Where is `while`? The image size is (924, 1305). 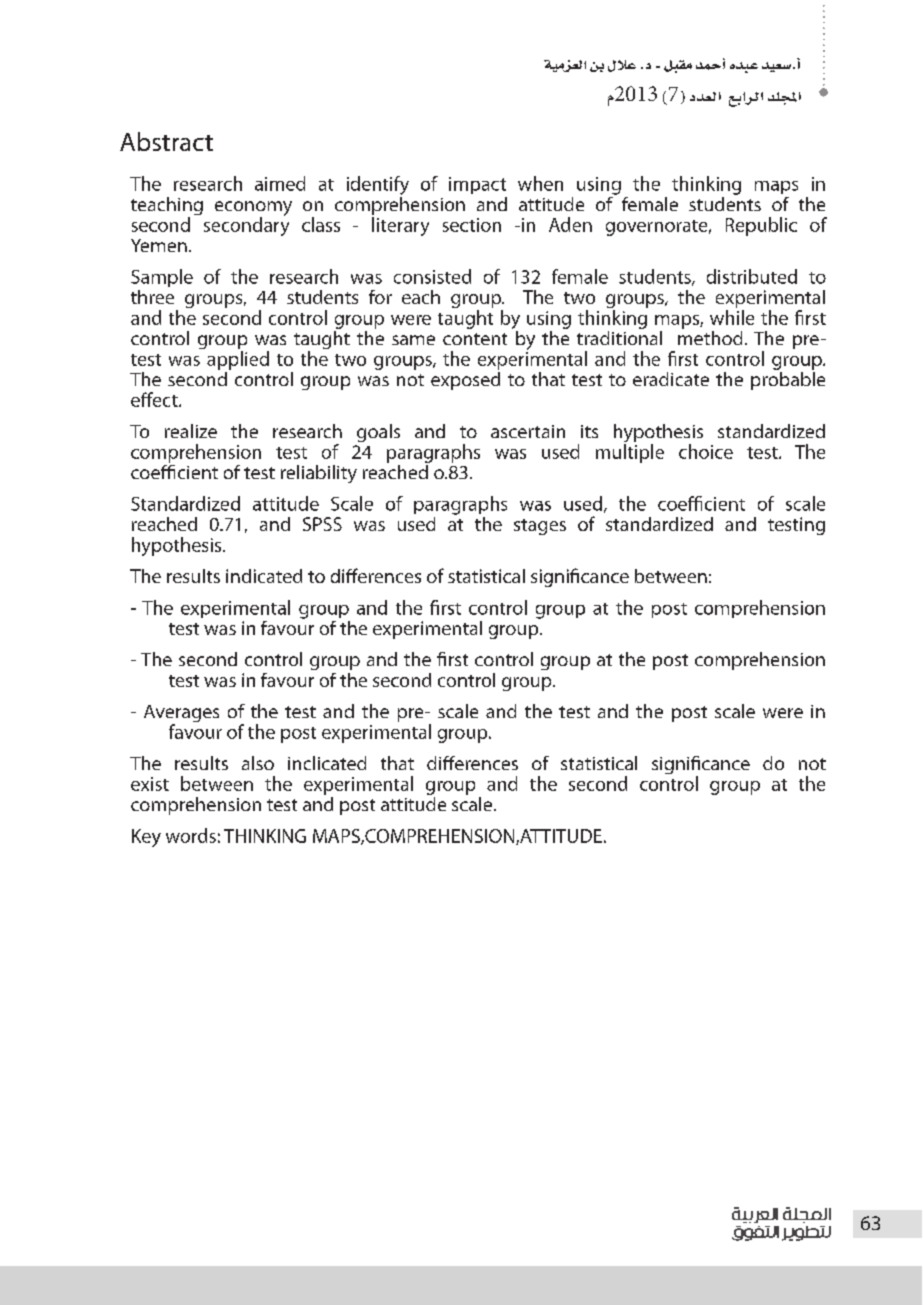 while is located at coordinates (732, 317).
